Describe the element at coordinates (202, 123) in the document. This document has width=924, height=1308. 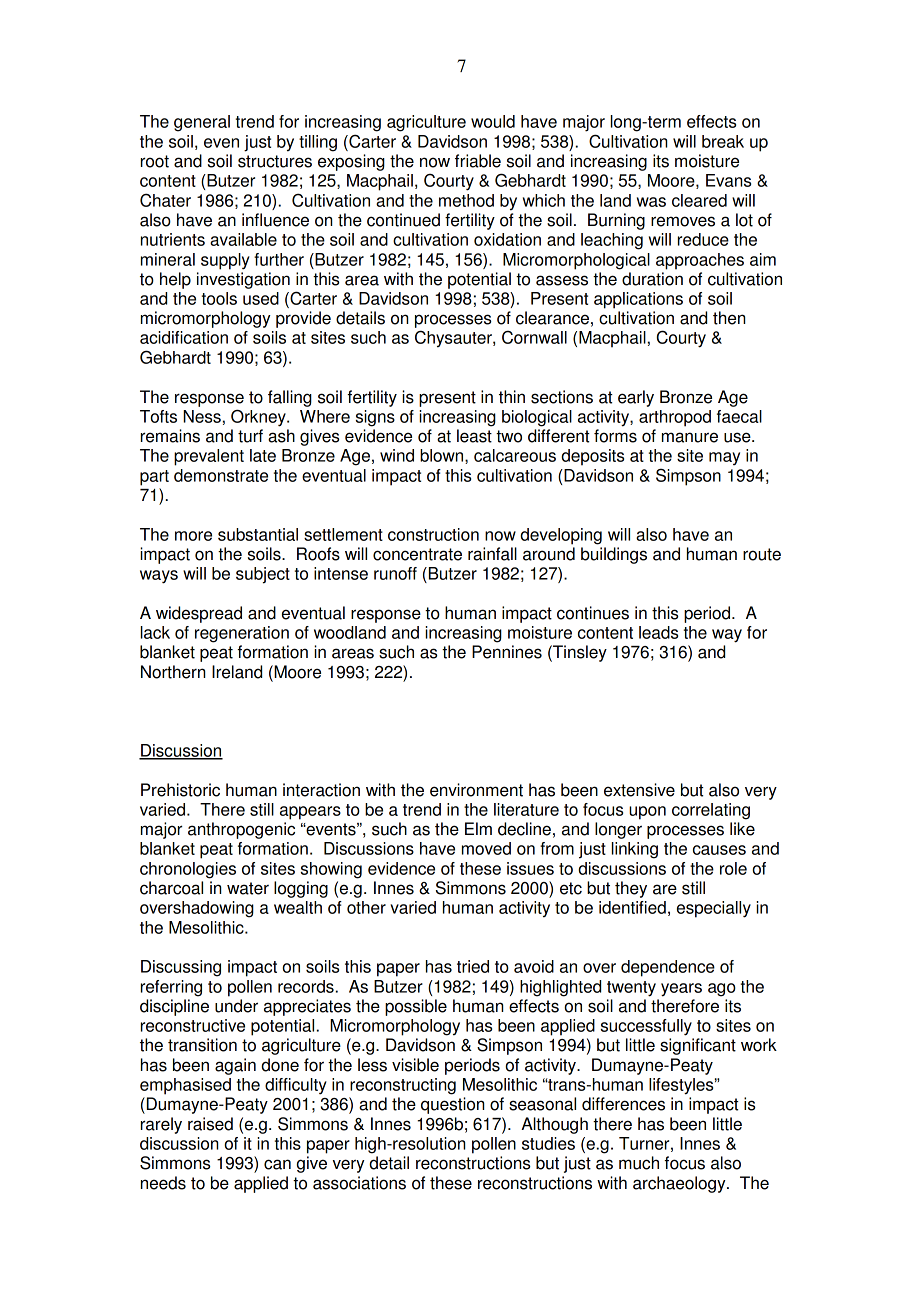
I see `general` at that location.
